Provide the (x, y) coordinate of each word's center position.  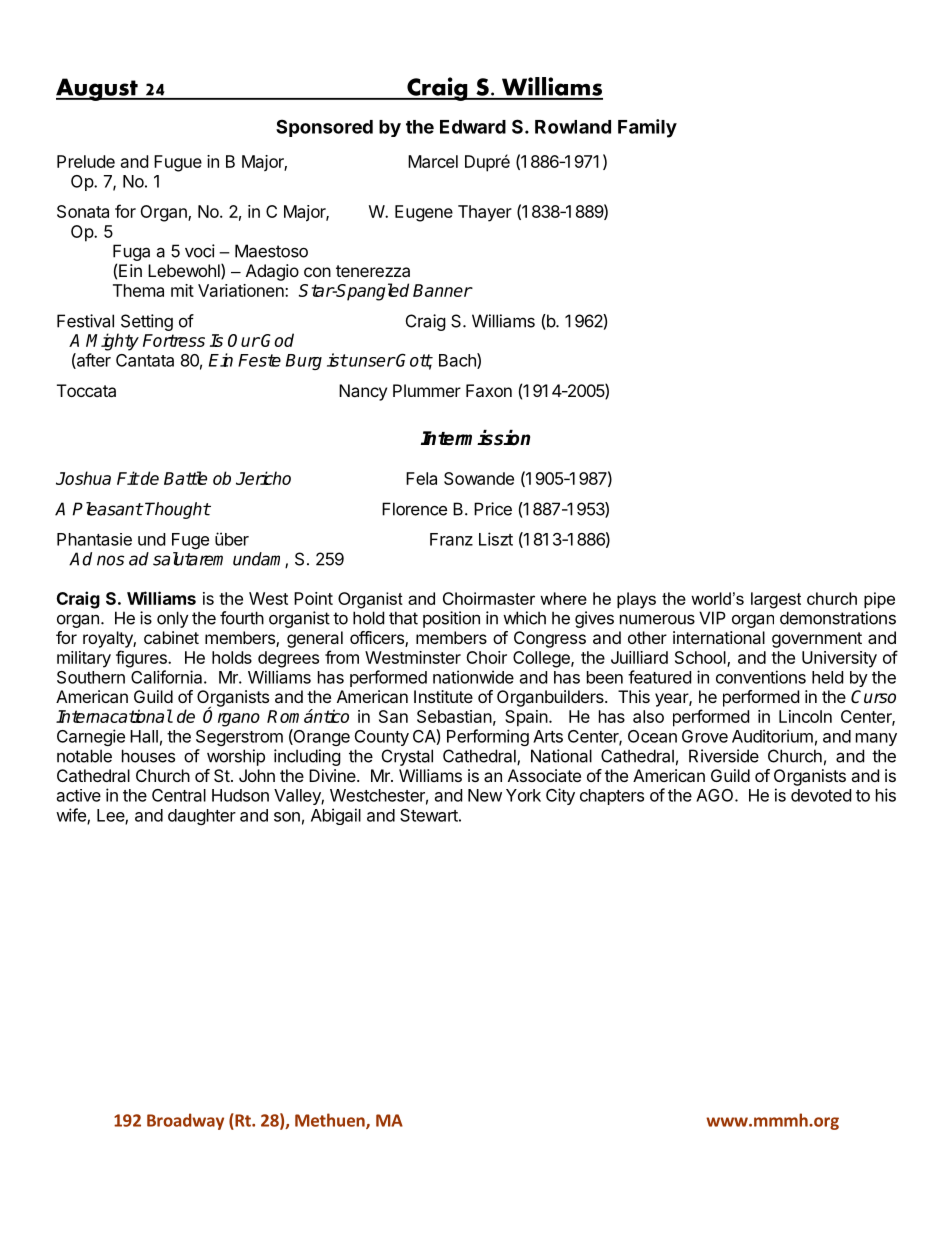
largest (776, 600)
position (451, 619)
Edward (473, 127)
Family (647, 128)
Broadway (185, 1121)
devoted (821, 795)
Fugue (178, 163)
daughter (202, 817)
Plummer (427, 390)
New (485, 795)
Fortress (174, 340)
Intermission (475, 438)
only (173, 619)
